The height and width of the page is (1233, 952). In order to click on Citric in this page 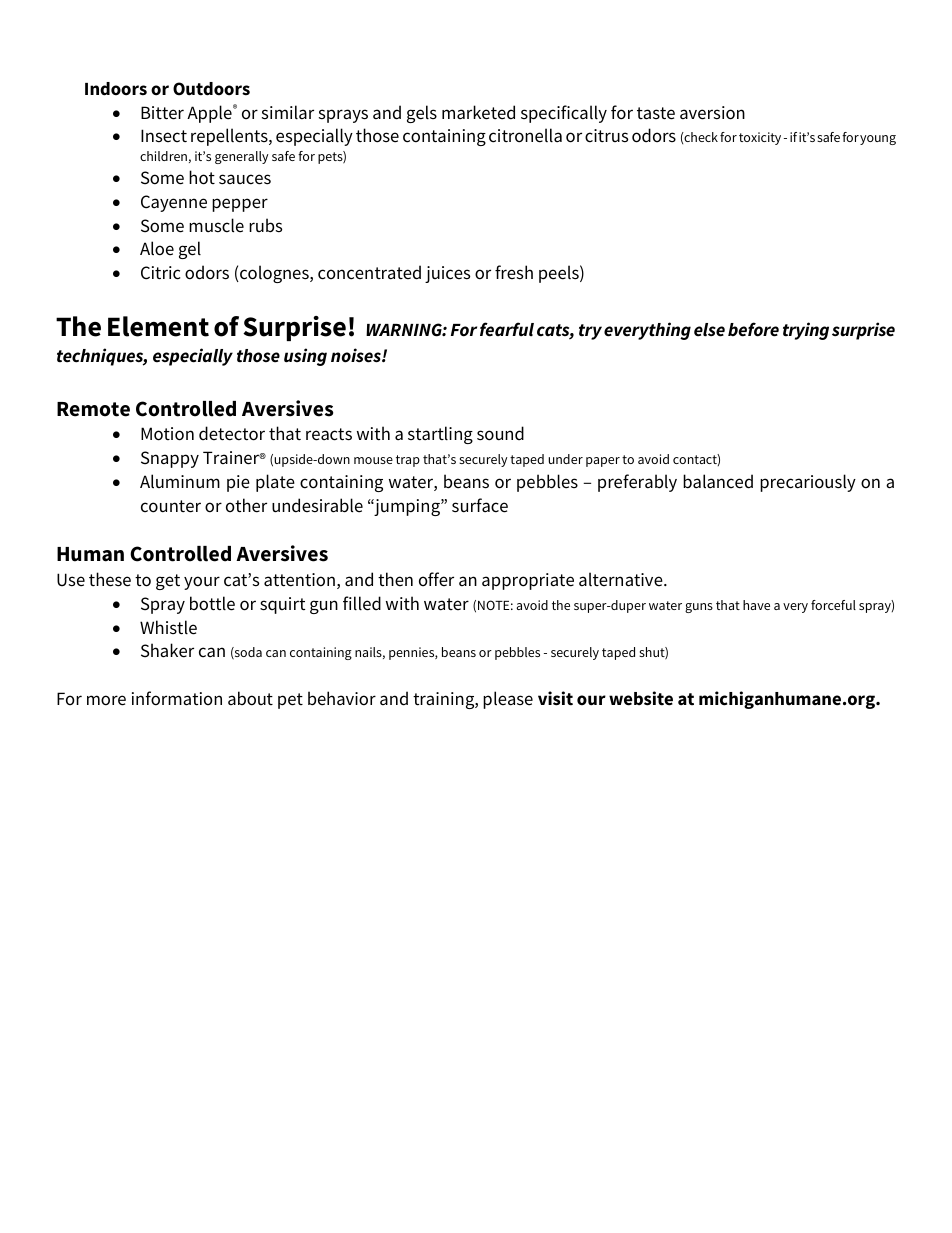, I will do `click(160, 273)`.
